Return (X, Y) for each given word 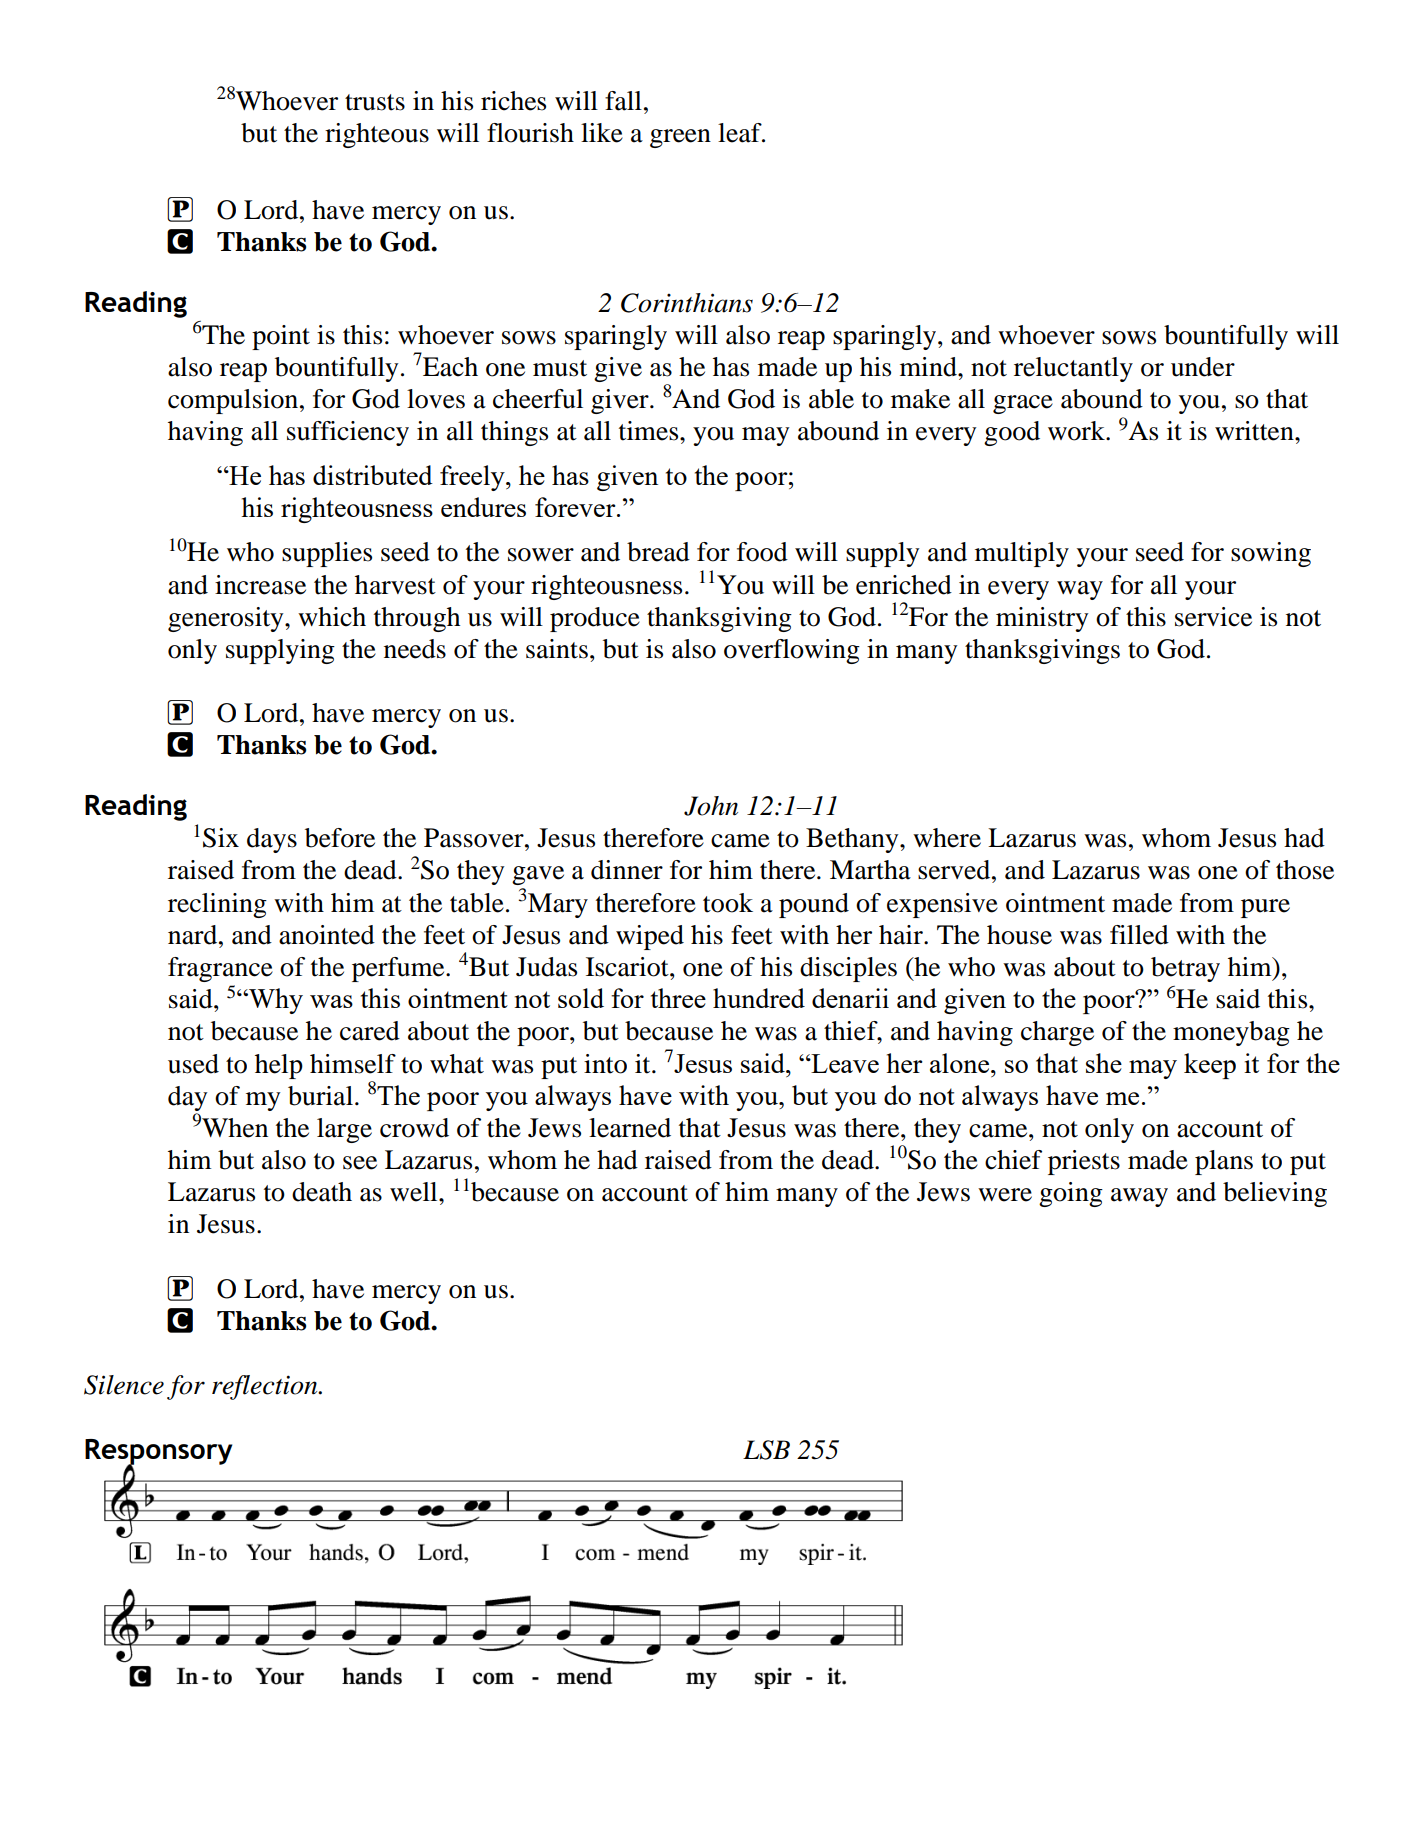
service (1213, 617)
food (762, 552)
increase (260, 585)
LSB (766, 1450)
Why (275, 1001)
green (680, 138)
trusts (375, 102)
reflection (266, 1387)
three (678, 998)
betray (1185, 969)
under (1203, 367)
